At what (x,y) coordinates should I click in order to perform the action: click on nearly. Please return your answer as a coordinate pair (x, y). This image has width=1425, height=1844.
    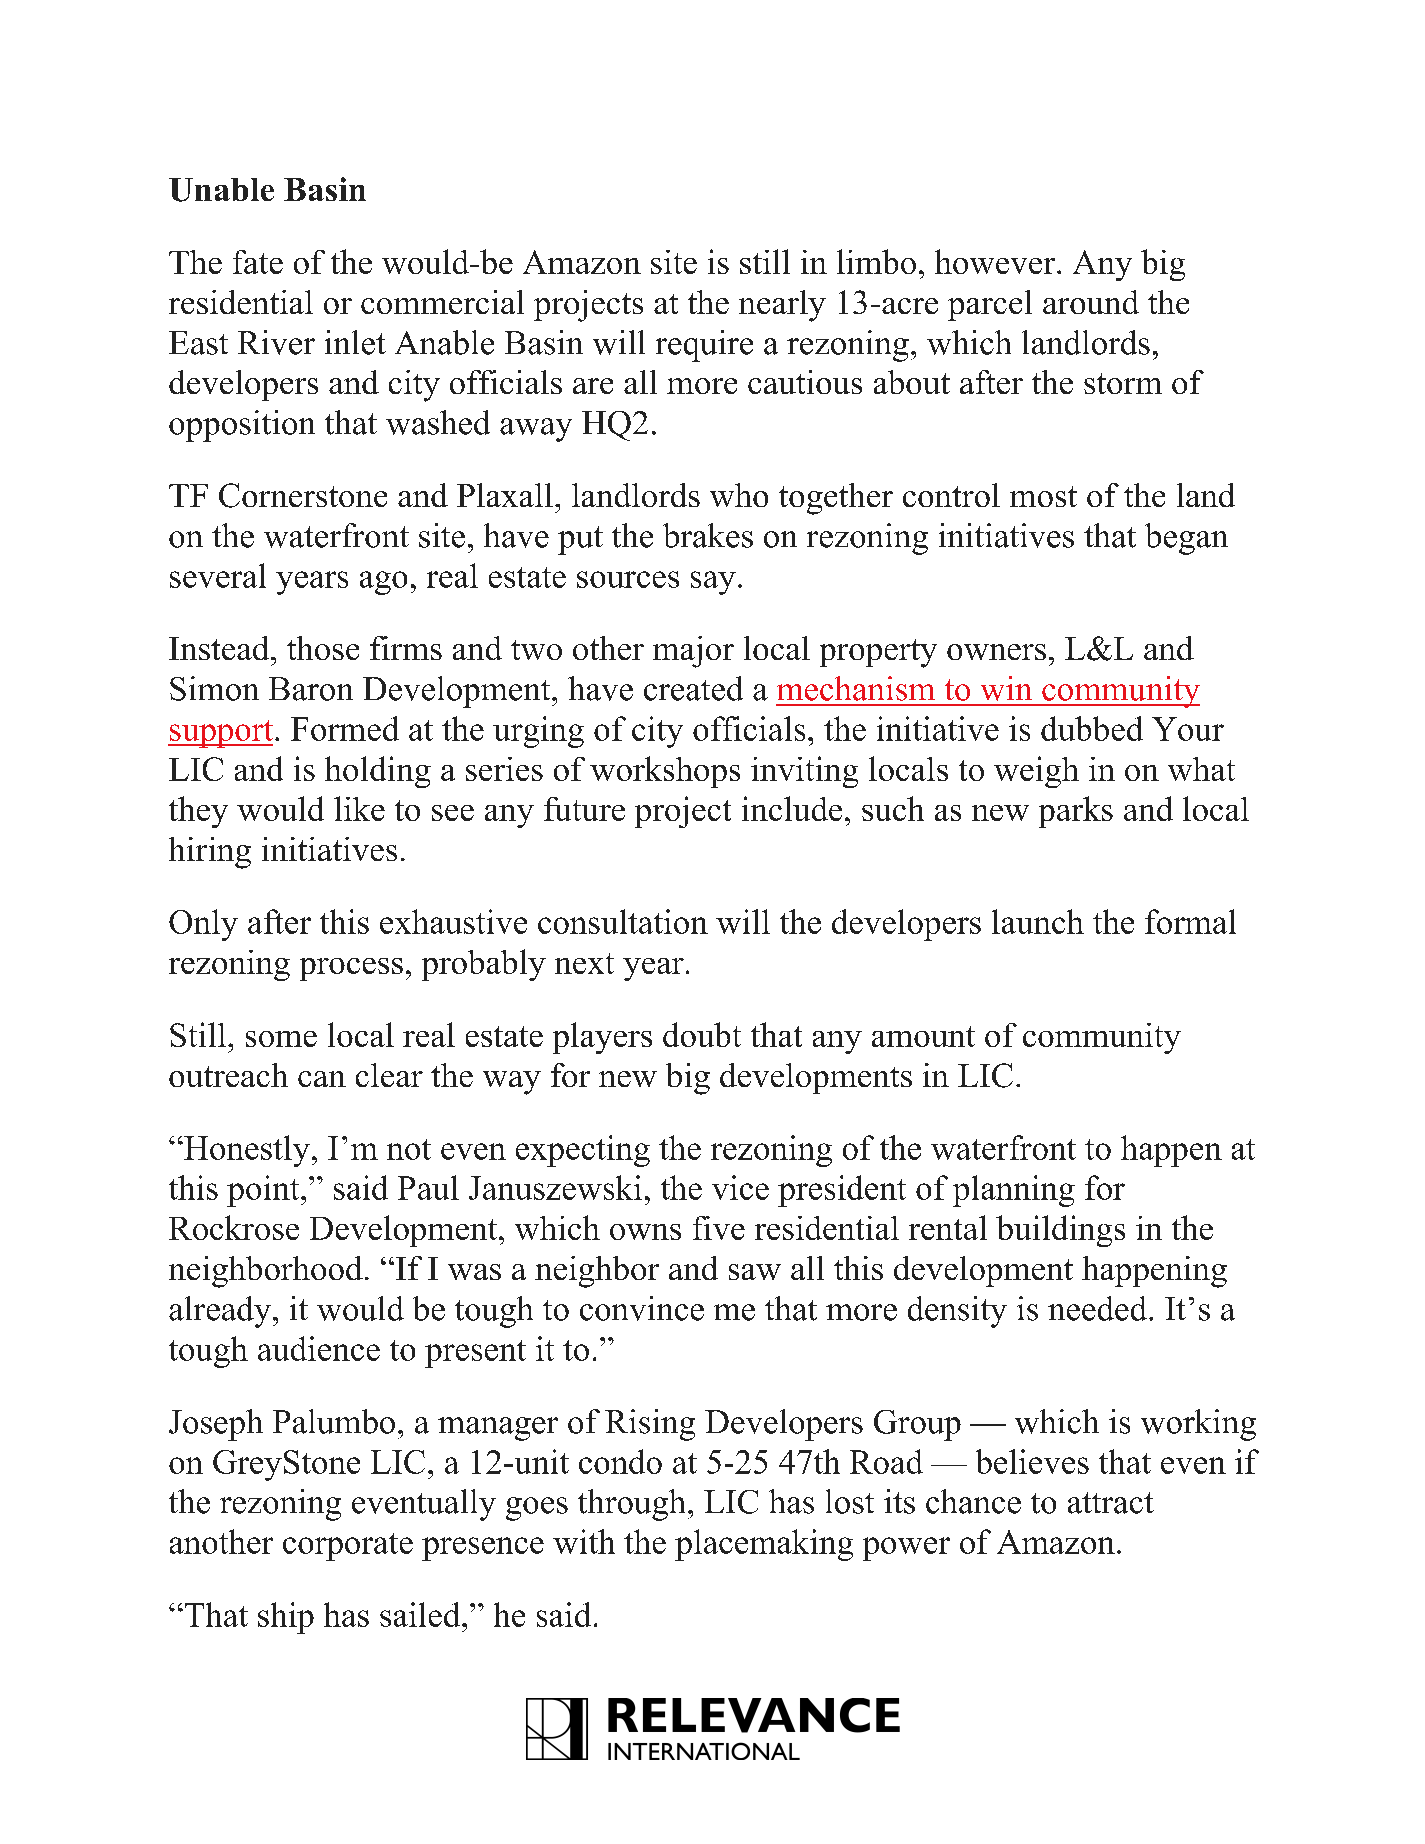
    Looking at the image, I should click on (782, 306).
